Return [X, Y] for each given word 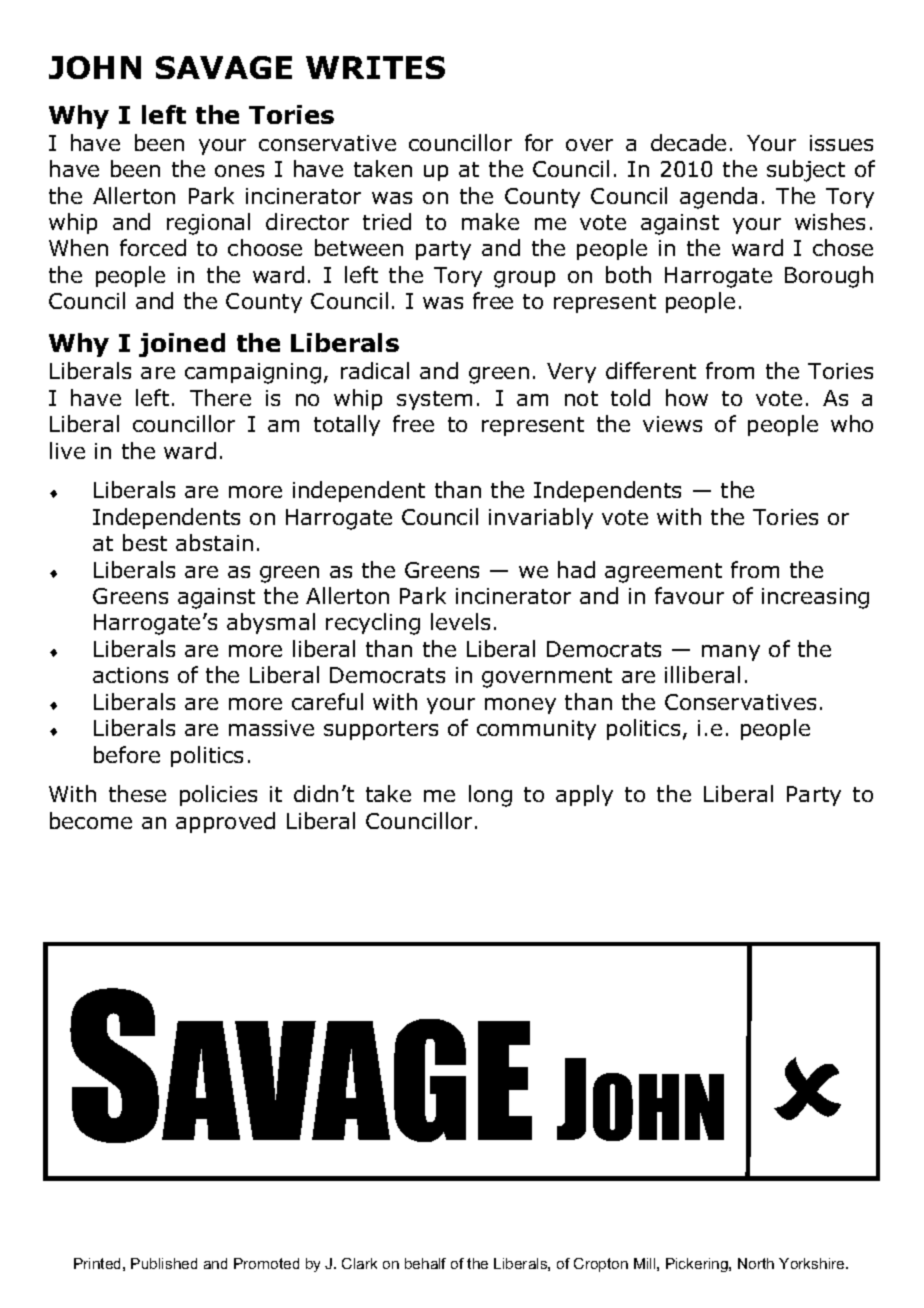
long [490, 796]
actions [130, 675]
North [756, 1263]
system [434, 400]
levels [460, 621]
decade [688, 142]
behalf [425, 1263]
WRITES [375, 67]
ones [239, 171]
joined [182, 345]
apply [584, 795]
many [731, 653]
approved [225, 822]
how [687, 397]
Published [164, 1263]
